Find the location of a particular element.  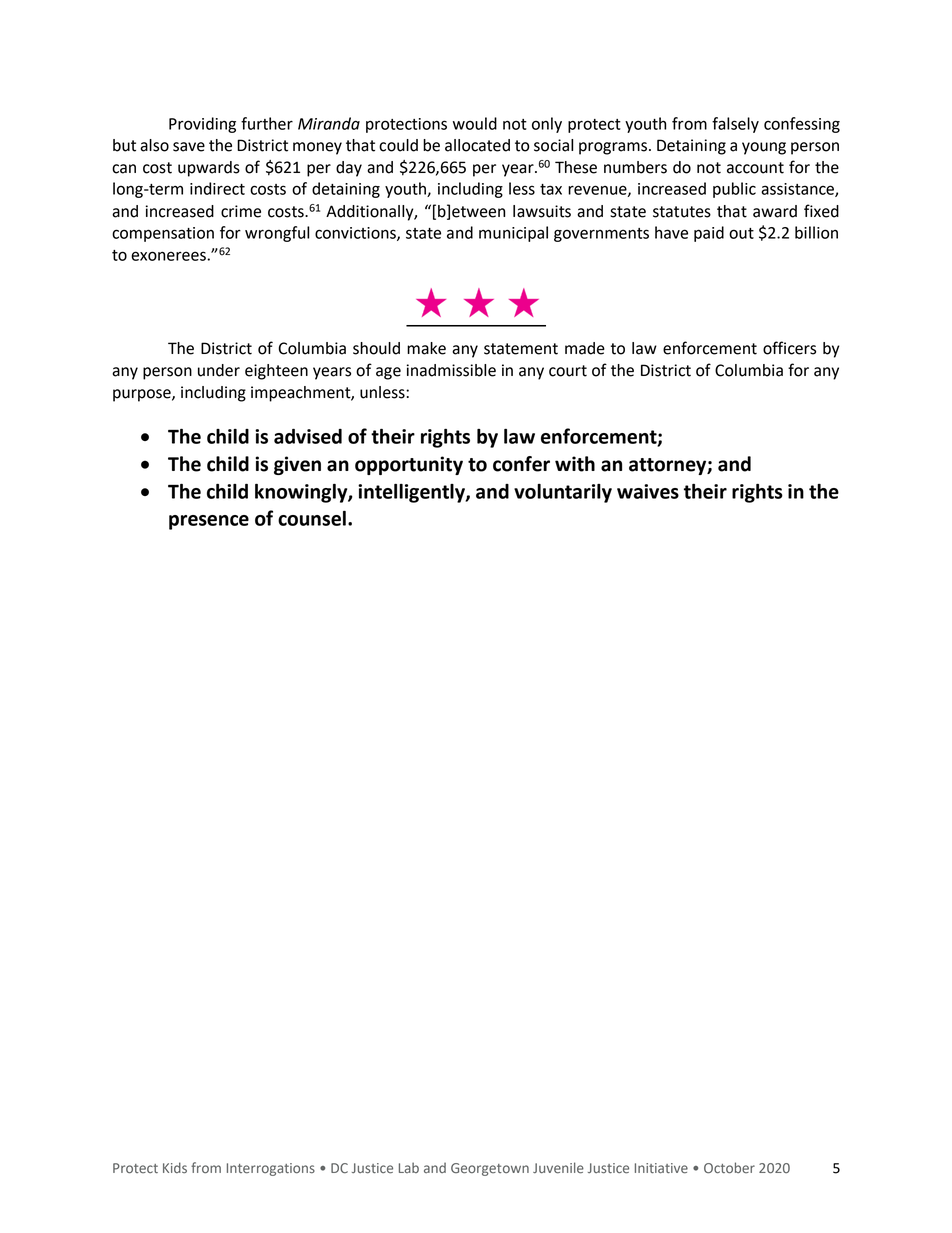

Interrogations is located at coordinates (271, 1169).
